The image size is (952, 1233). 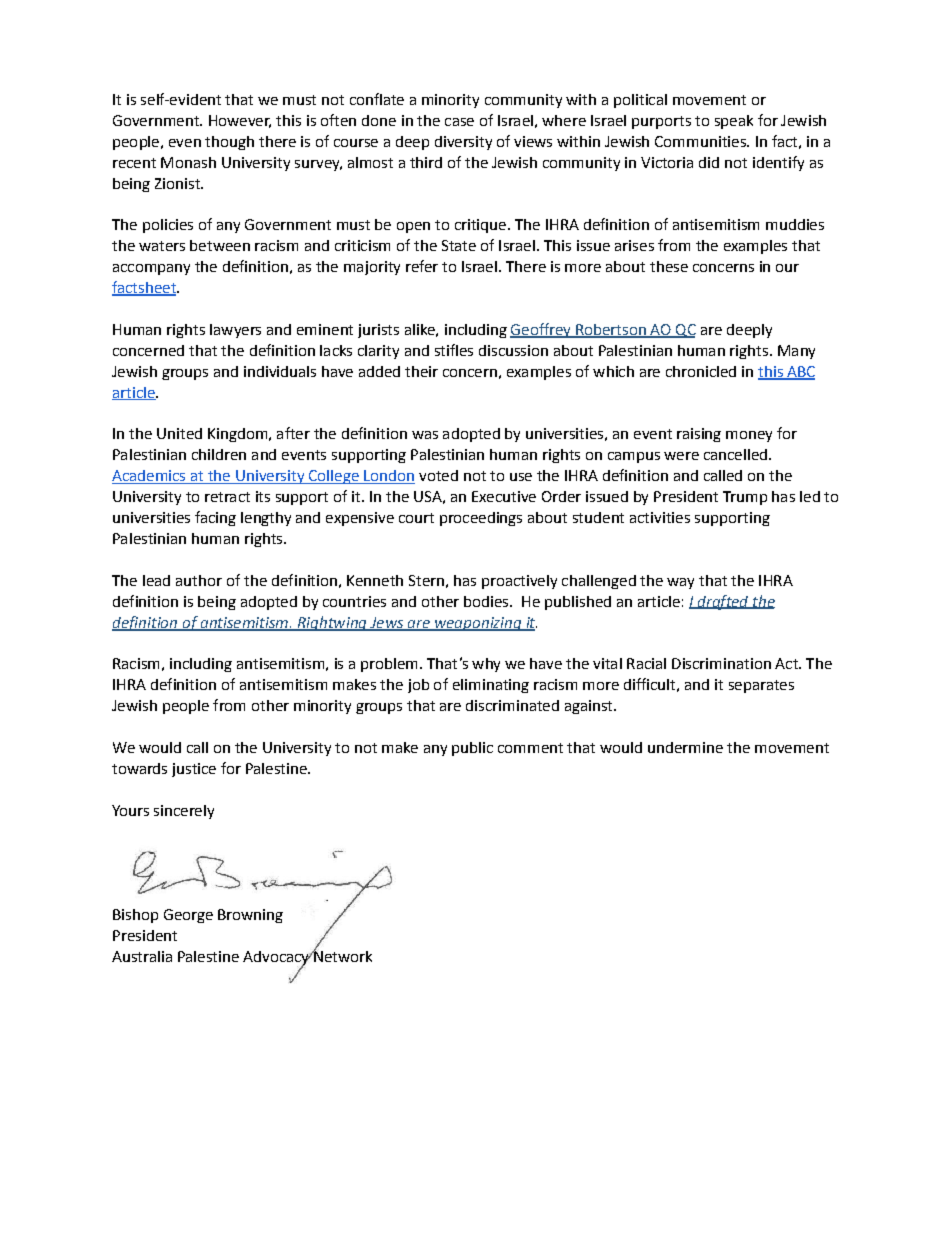 What do you see at coordinates (454, 350) in the image?
I see `stifles` at bounding box center [454, 350].
